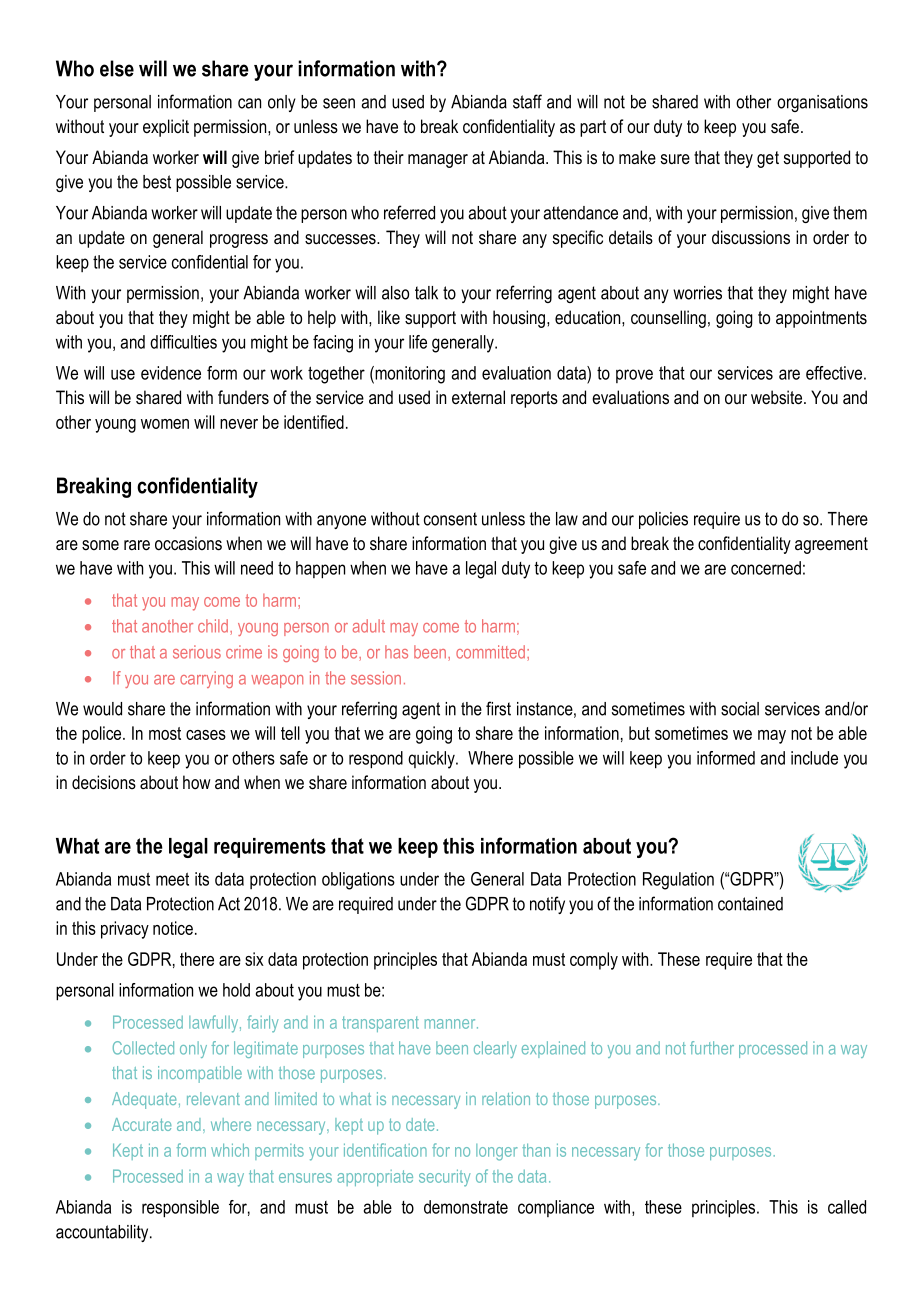 This screenshot has width=924, height=1309. Describe the element at coordinates (180, 1209) in the screenshot. I see `responsible` at that location.
